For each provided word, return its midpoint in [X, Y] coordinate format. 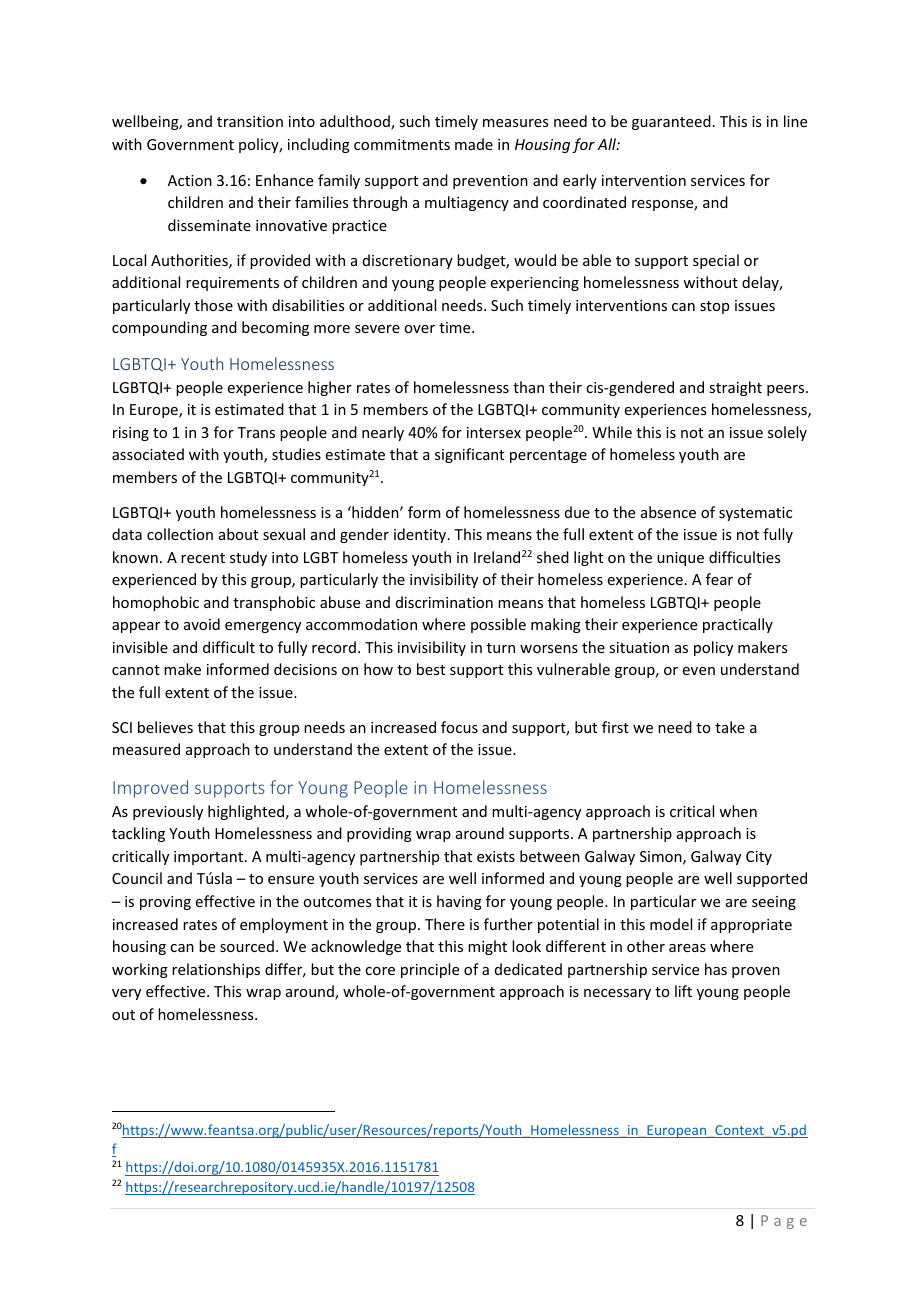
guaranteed [671, 122]
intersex [494, 432]
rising [131, 434]
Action [190, 180]
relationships [216, 970]
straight [735, 388]
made [474, 144]
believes [165, 727]
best [431, 669]
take [730, 727]
